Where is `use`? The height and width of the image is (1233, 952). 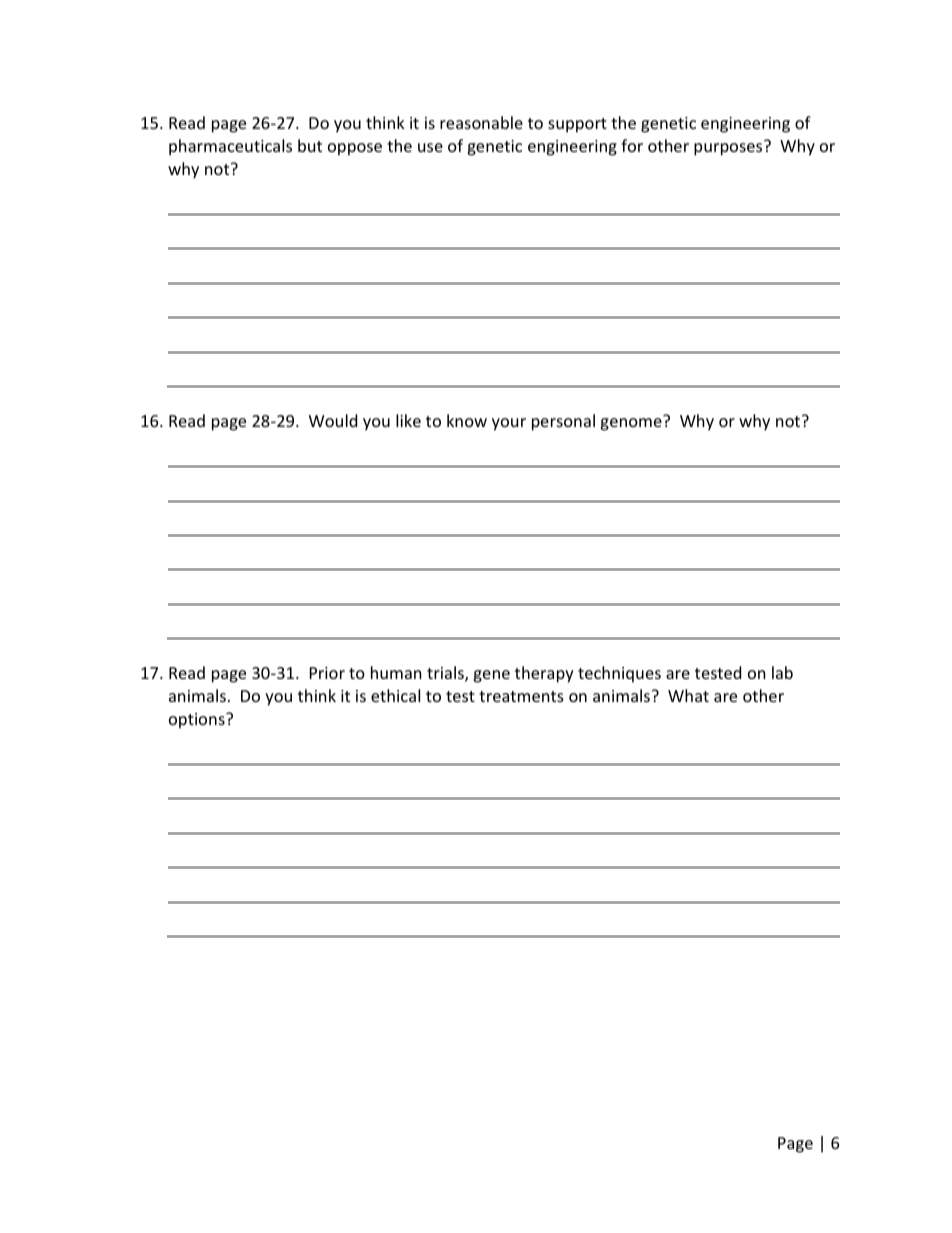
use is located at coordinates (430, 147).
